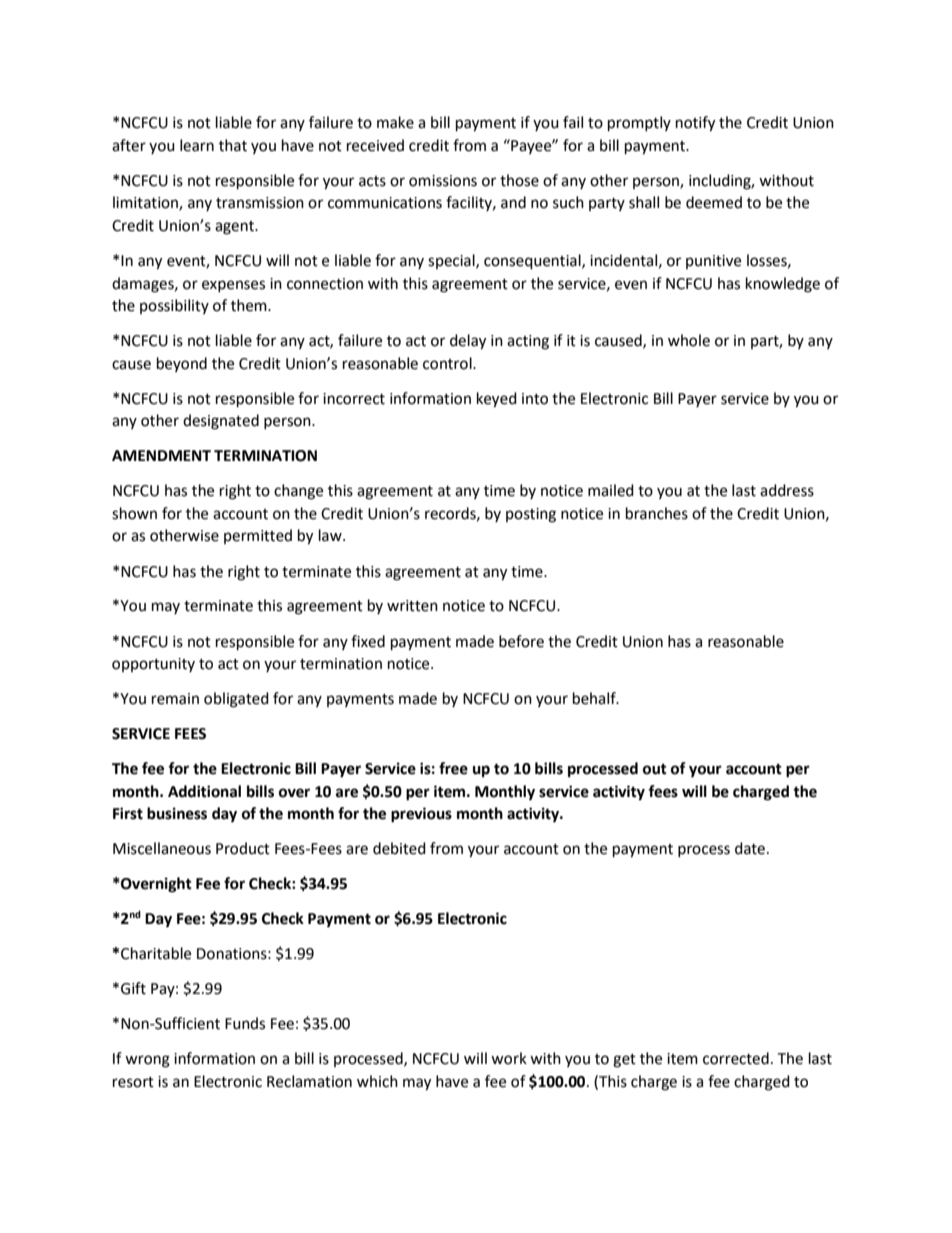 This document has height=1233, width=952. I want to click on corrected, so click(736, 1058).
